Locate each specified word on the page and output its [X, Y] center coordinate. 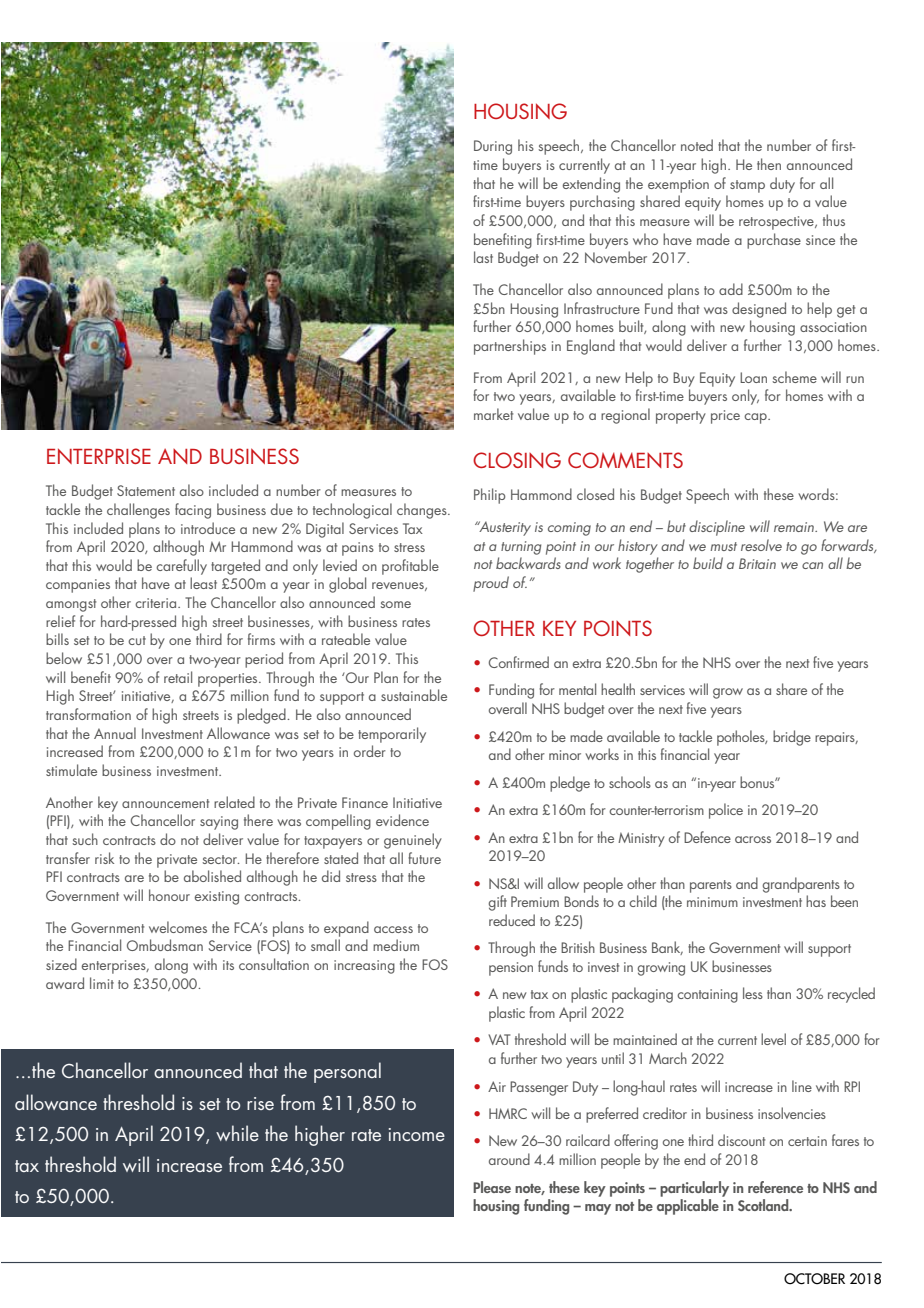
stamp [747, 186]
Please [492, 1187]
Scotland [764, 1205]
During [493, 147]
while [237, 1133]
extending [591, 185]
